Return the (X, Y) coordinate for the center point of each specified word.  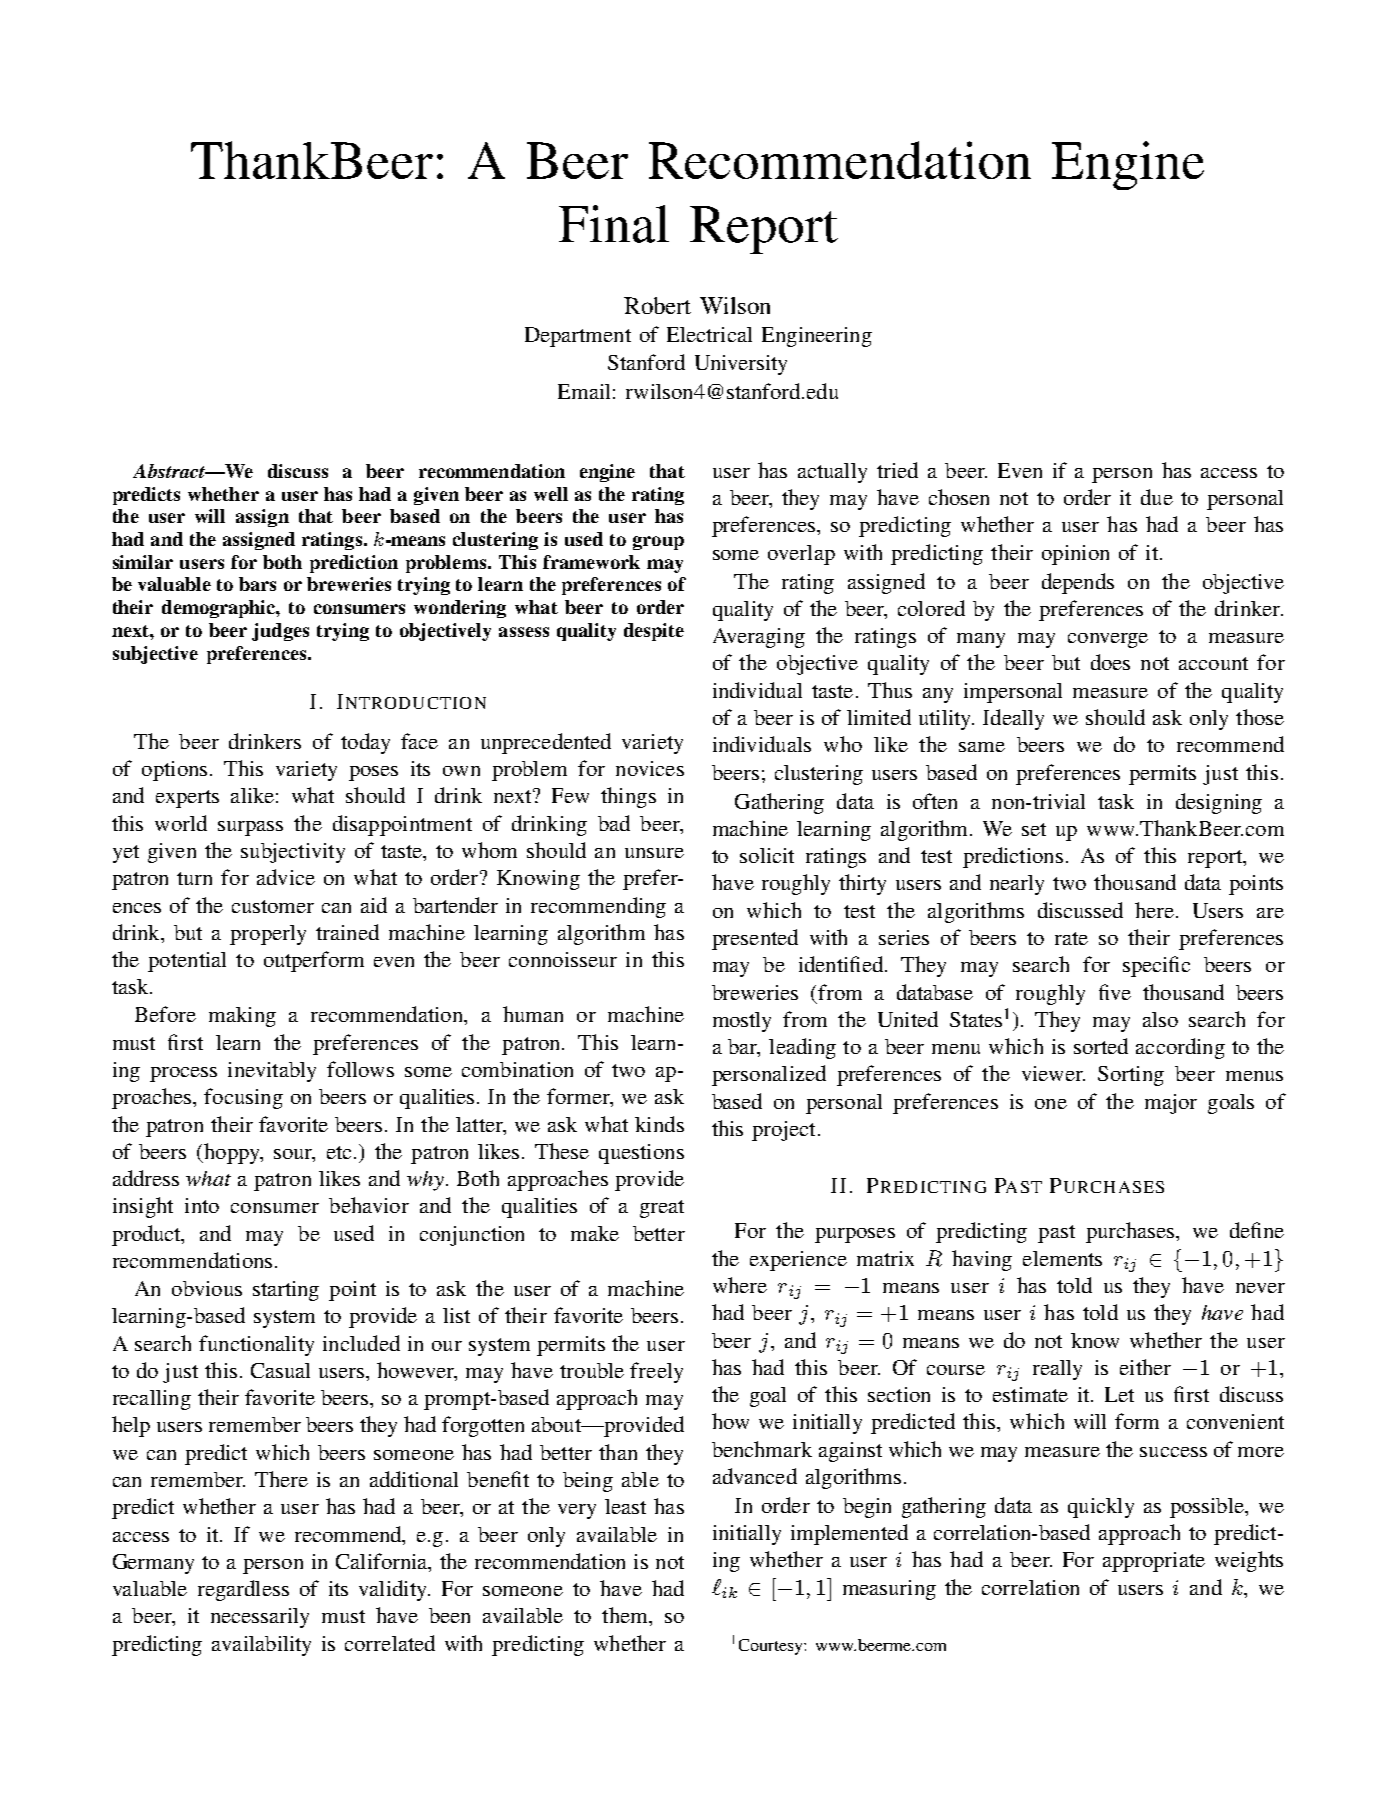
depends (1078, 583)
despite (654, 632)
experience (798, 1261)
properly (268, 935)
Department (578, 337)
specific (1156, 966)
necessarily (260, 1618)
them (626, 1615)
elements (1062, 1258)
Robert (657, 305)
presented (755, 939)
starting (286, 1291)
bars (257, 584)
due (1157, 497)
